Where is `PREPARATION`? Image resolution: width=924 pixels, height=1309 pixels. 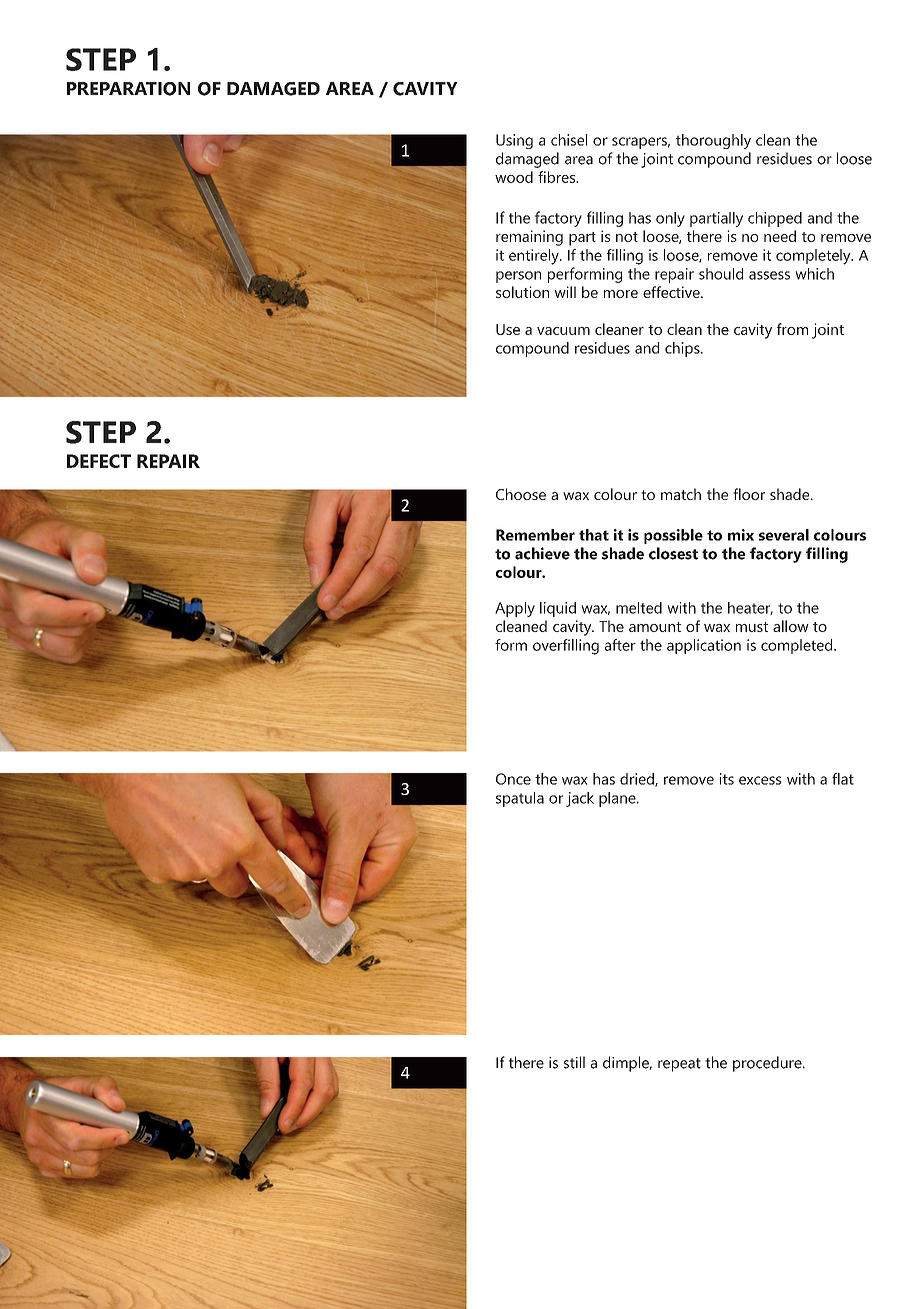
PREPARATION is located at coordinates (128, 89).
